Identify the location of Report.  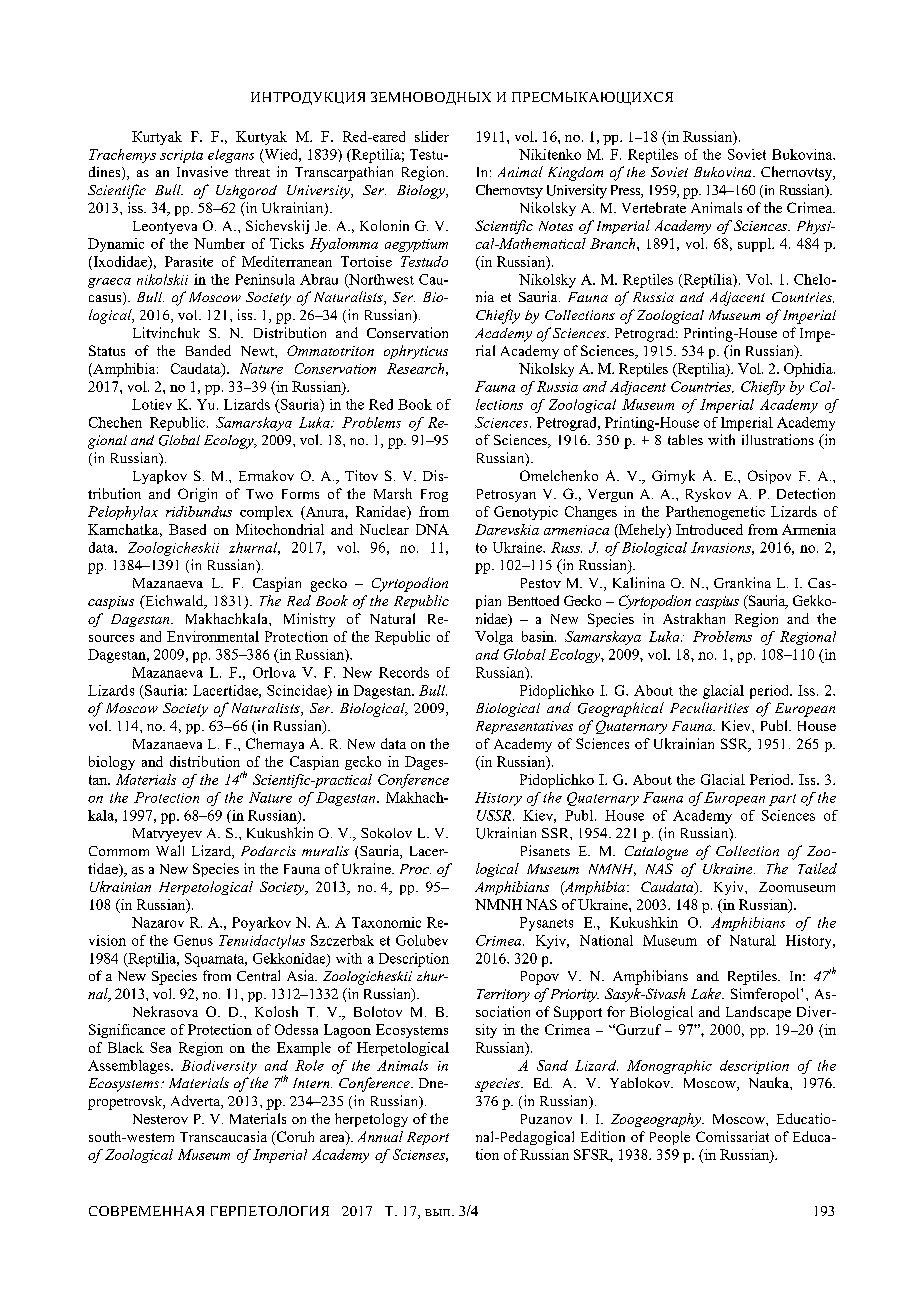
(428, 1138).
